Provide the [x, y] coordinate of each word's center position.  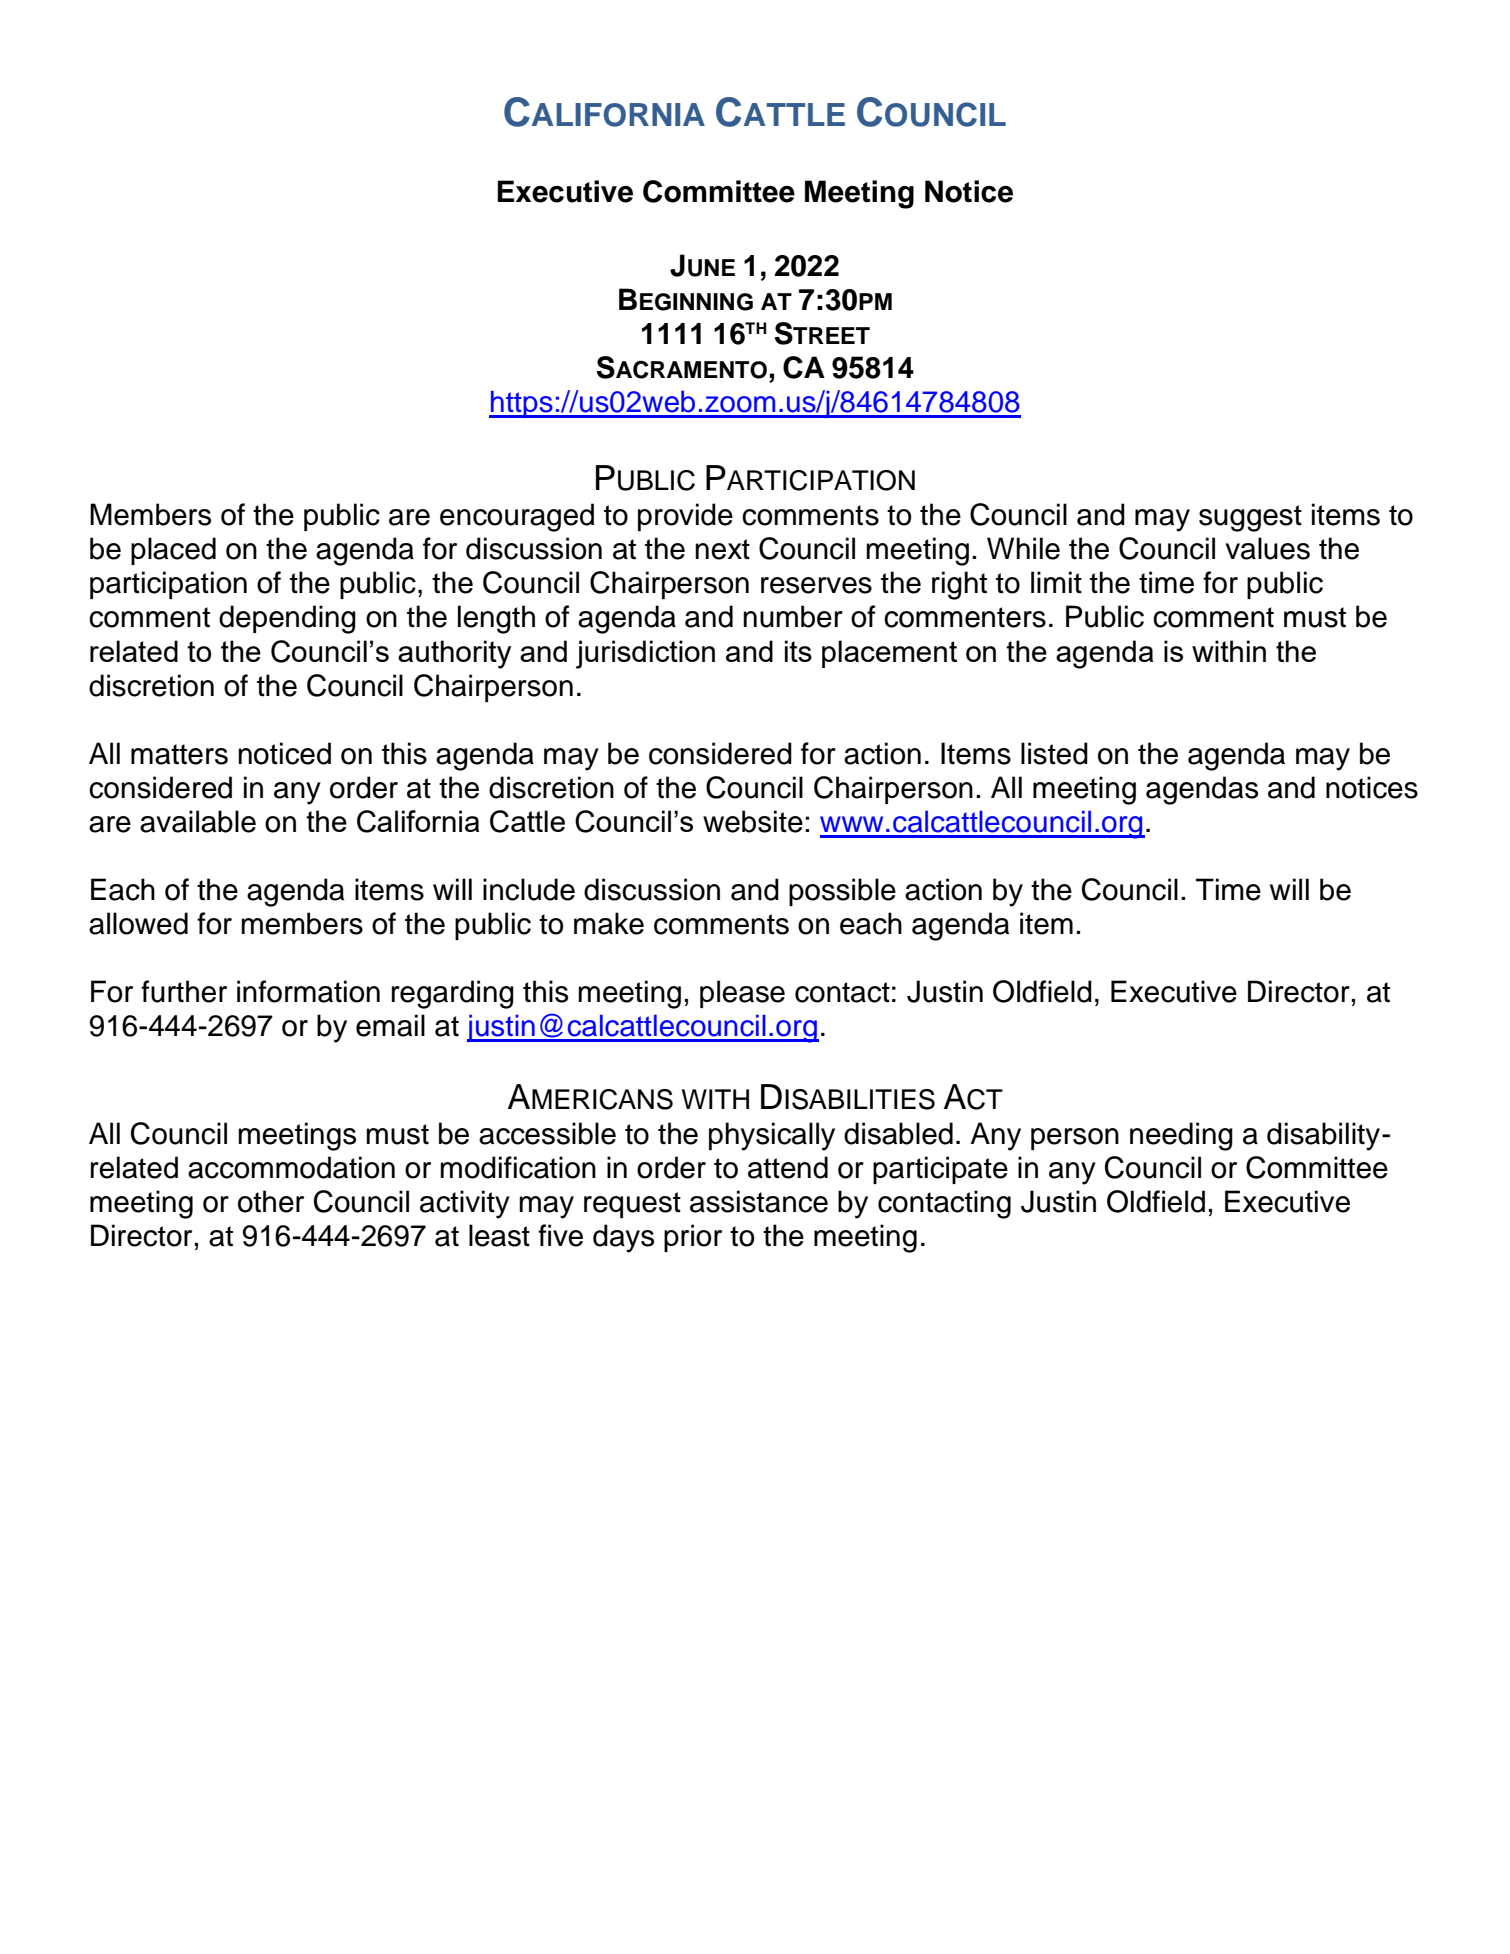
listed [1054, 753]
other [271, 1201]
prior [693, 1238]
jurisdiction [645, 654]
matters [179, 754]
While [1023, 548]
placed [173, 551]
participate [940, 1170]
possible [842, 892]
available [198, 821]
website [753, 821]
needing [1181, 1136]
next [722, 549]
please [742, 994]
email [390, 1025]
